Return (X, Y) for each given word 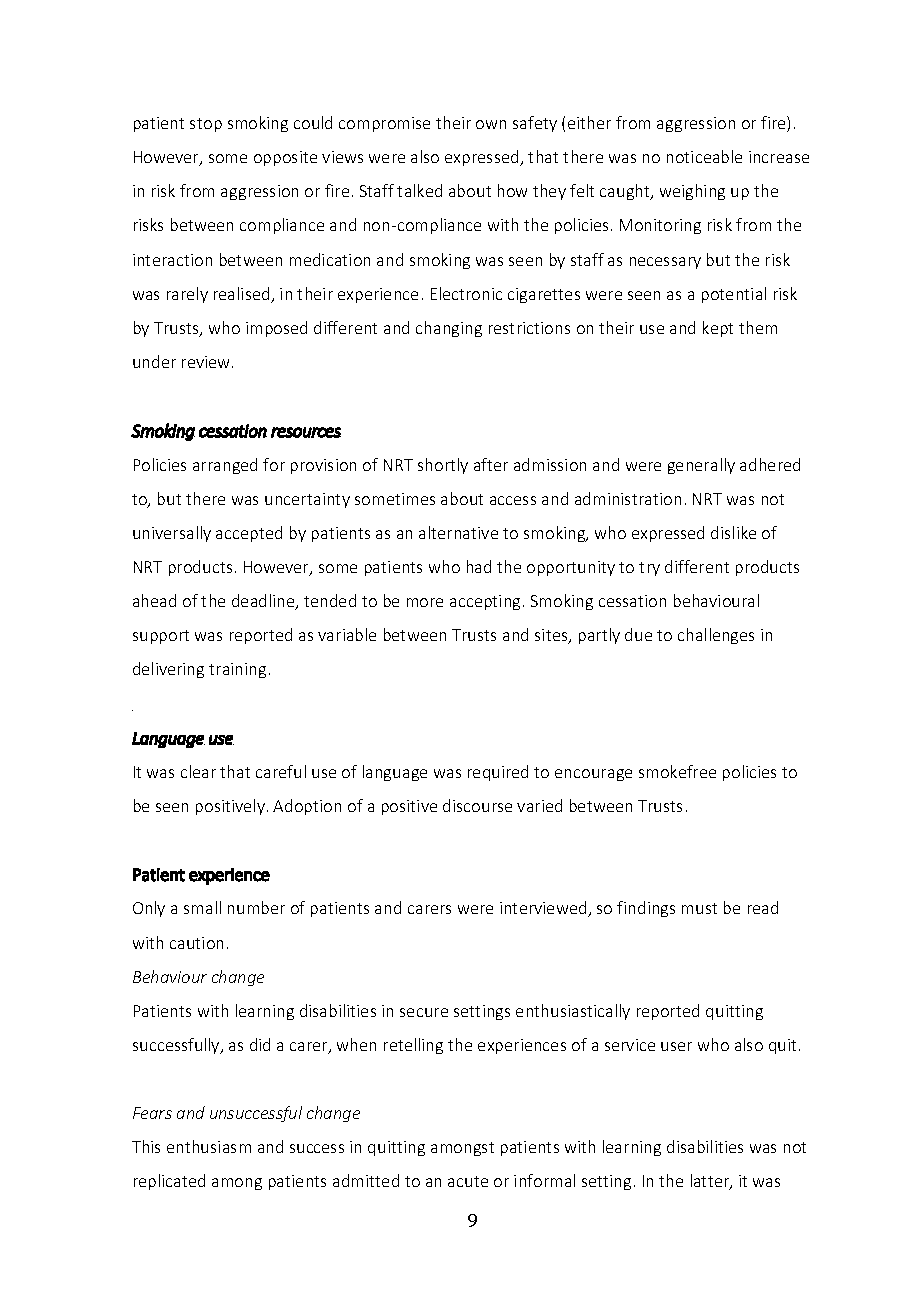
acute (468, 1181)
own (491, 124)
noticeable (704, 156)
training (237, 670)
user (676, 1046)
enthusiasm (209, 1146)
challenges (716, 636)
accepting (485, 602)
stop (206, 125)
